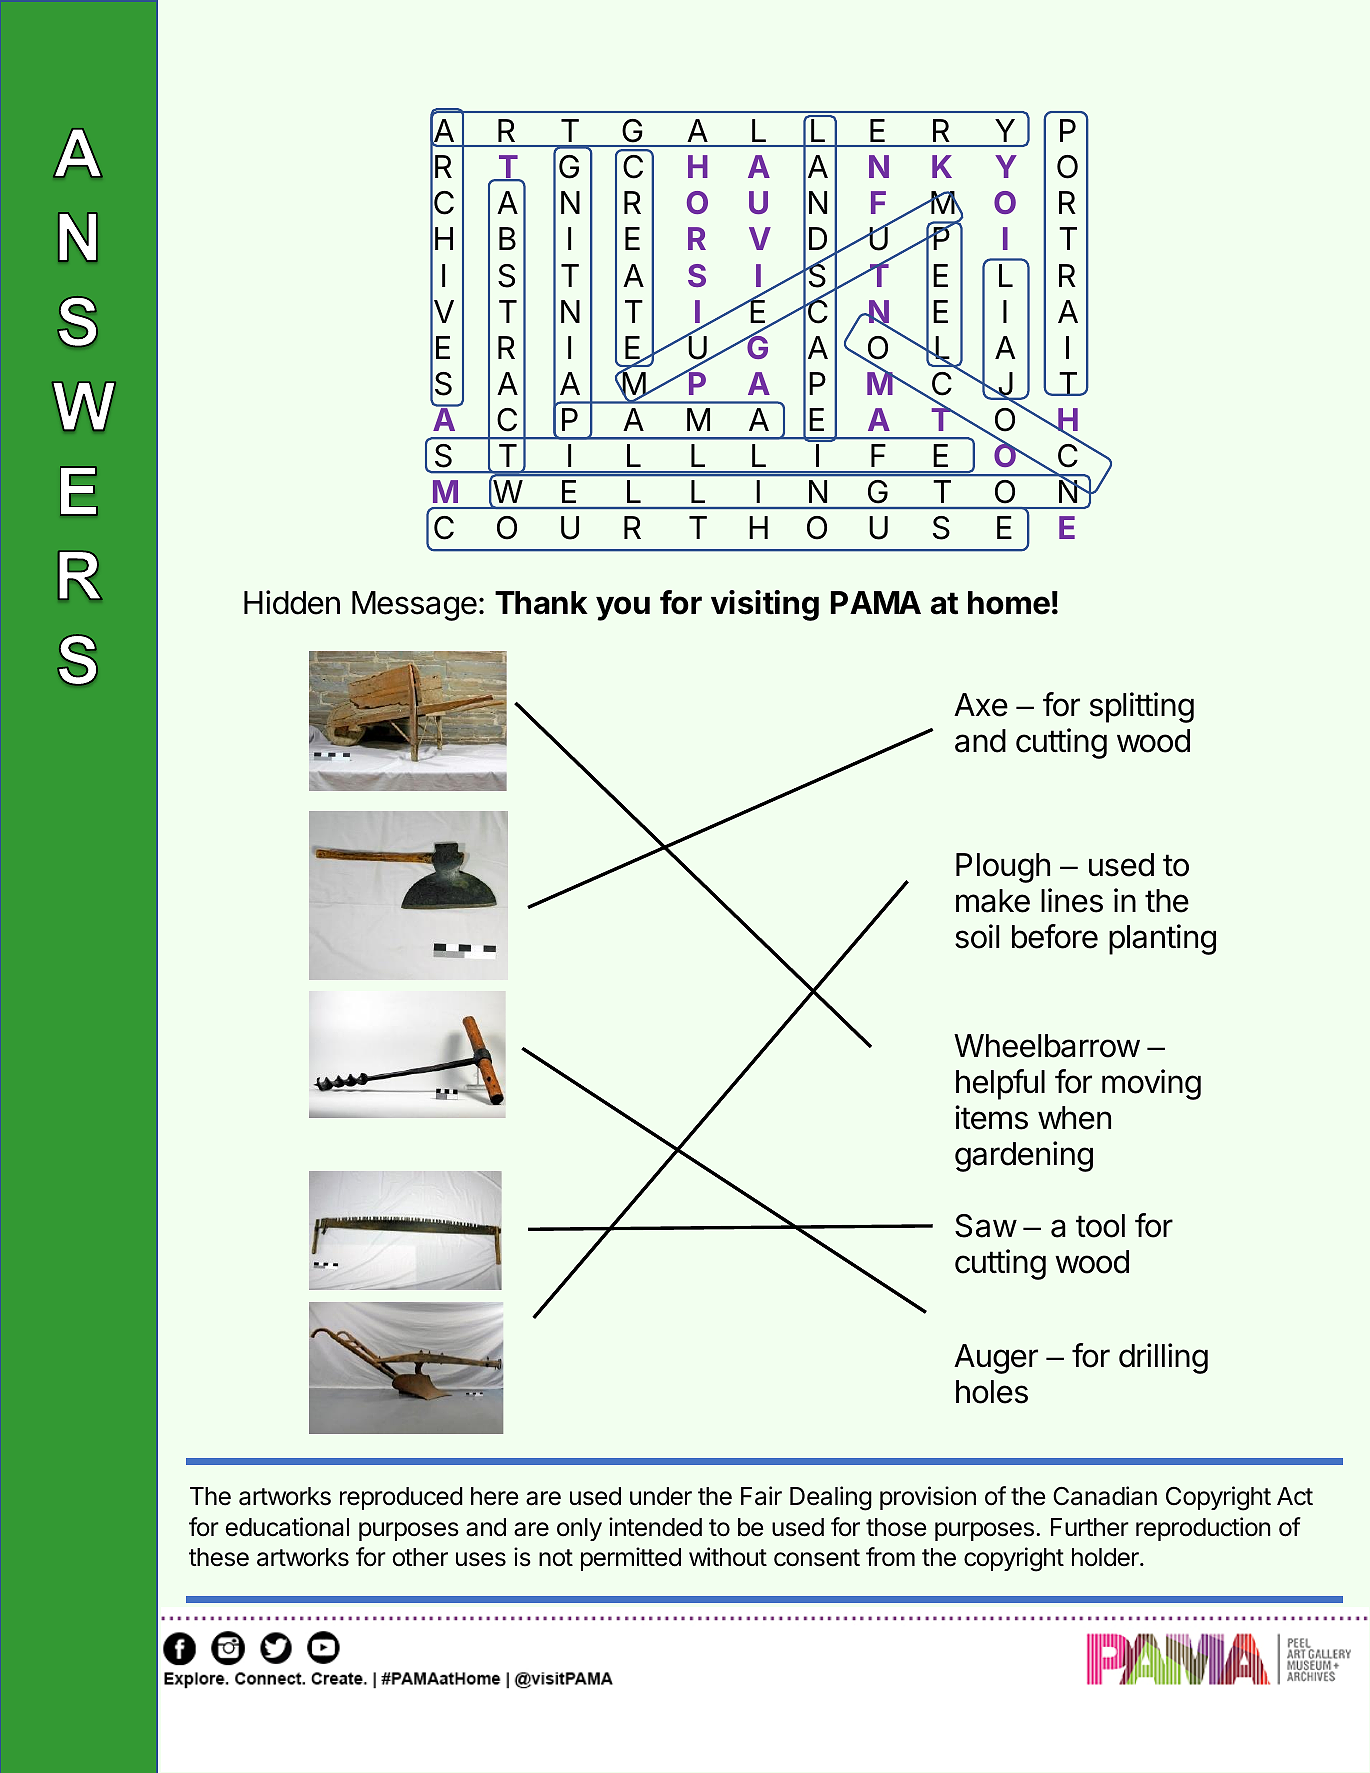 The image size is (1370, 1773). Describe the element at coordinates (292, 602) in the image. I see `Hidden` at that location.
